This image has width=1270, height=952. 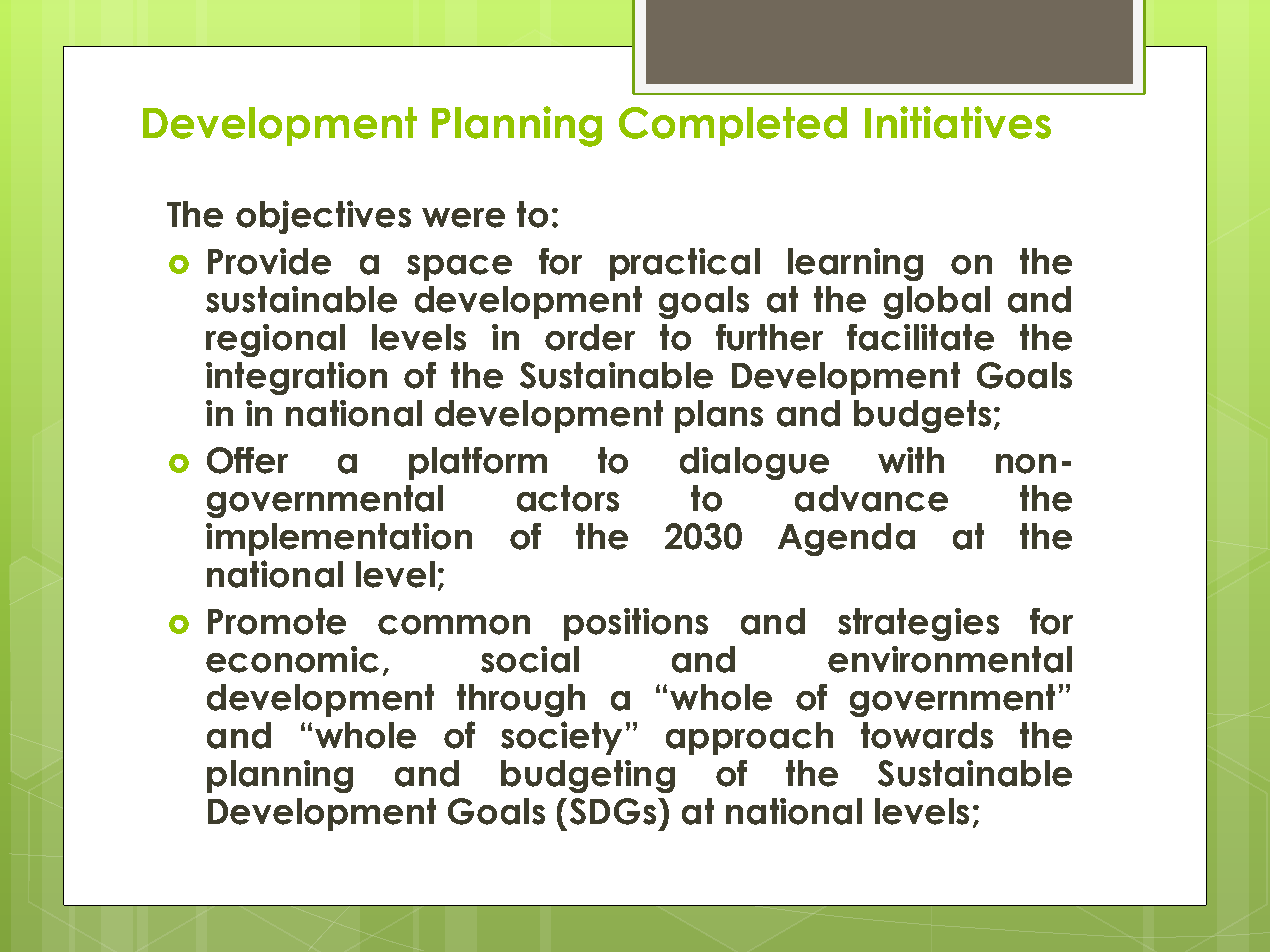 What do you see at coordinates (269, 261) in the image?
I see `Provide` at bounding box center [269, 261].
